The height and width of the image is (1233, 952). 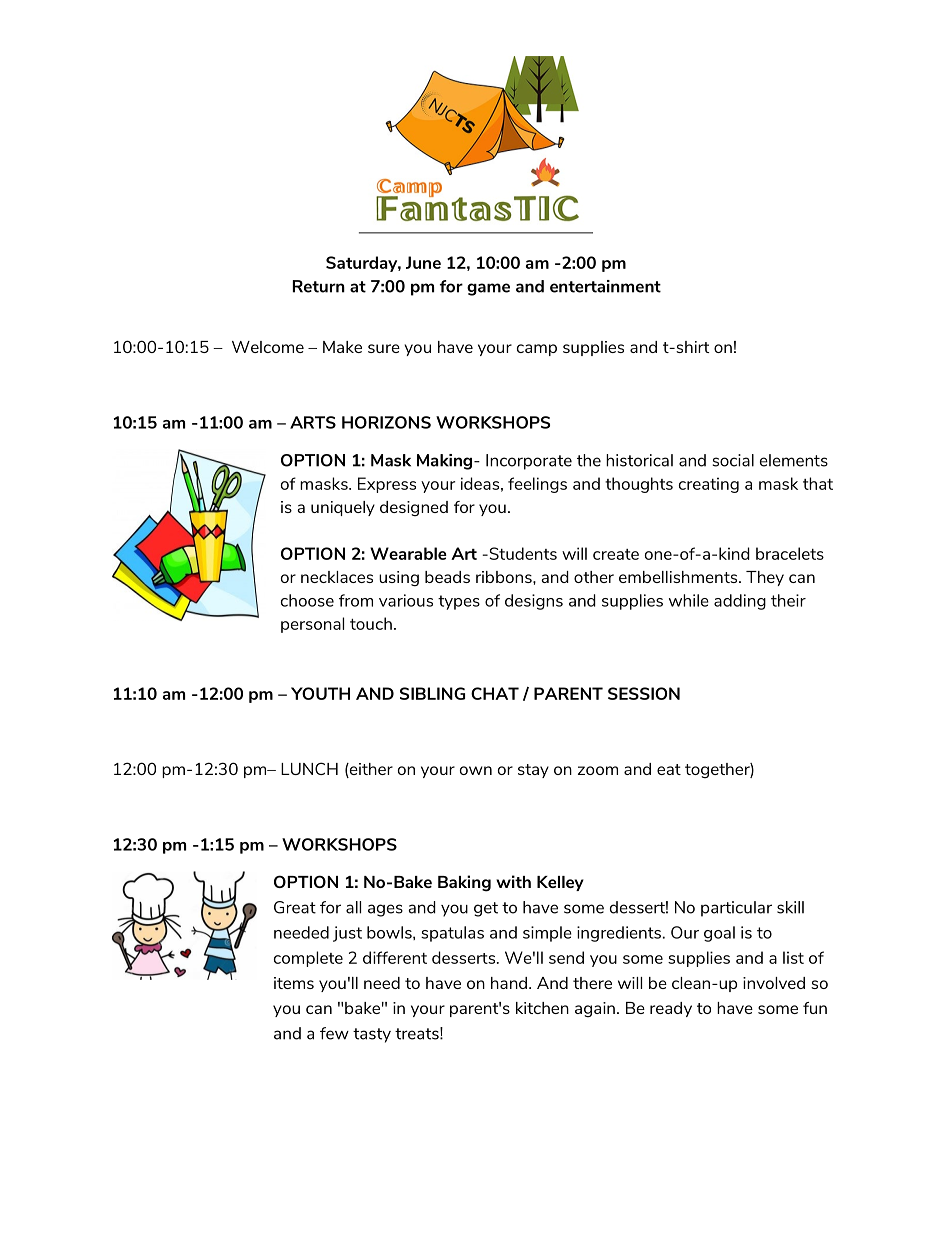 What do you see at coordinates (334, 1033) in the image?
I see `few` at bounding box center [334, 1033].
